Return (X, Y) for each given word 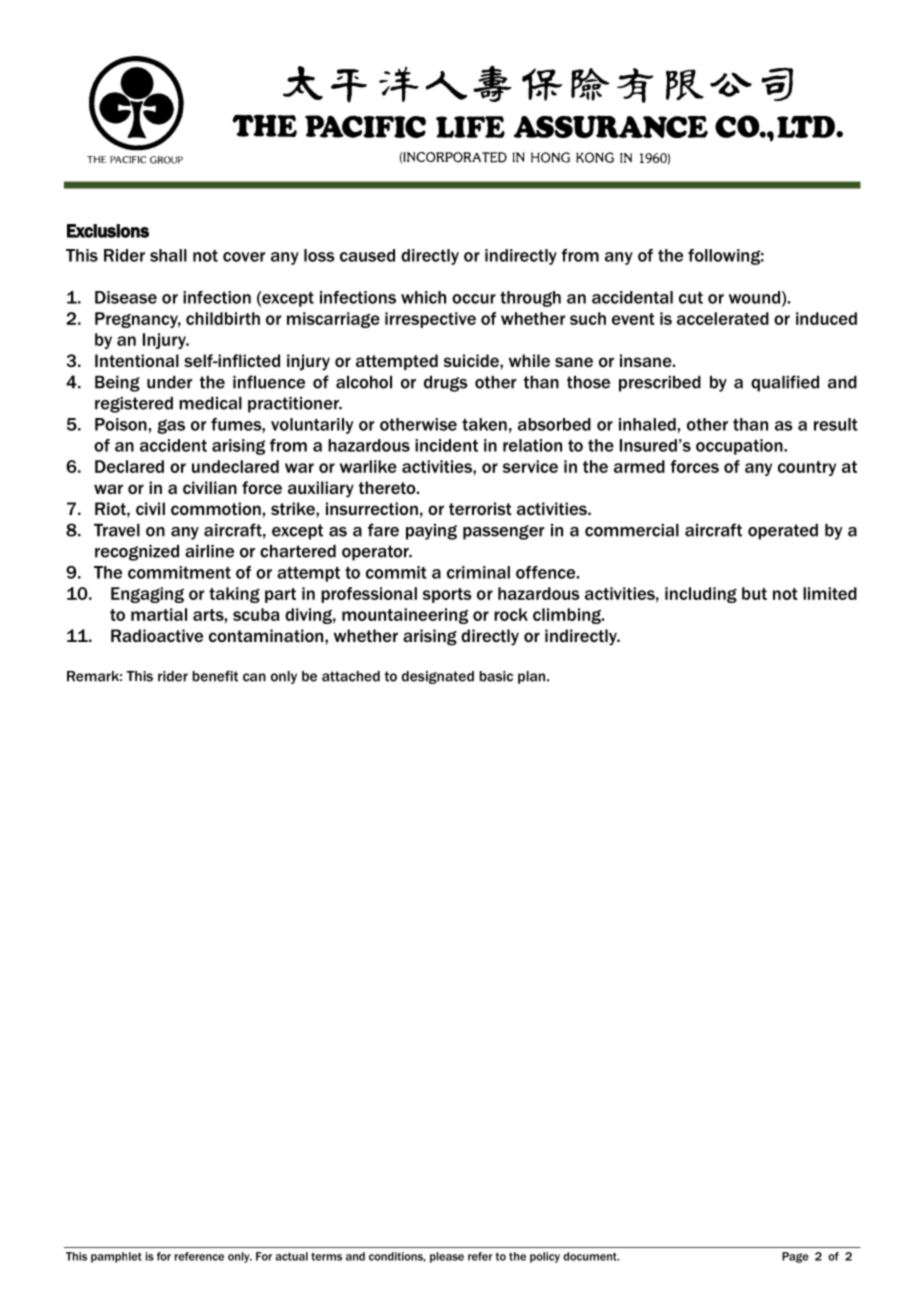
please (447, 1257)
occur (474, 299)
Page (795, 1257)
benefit (215, 676)
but (754, 593)
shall (168, 255)
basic (496, 676)
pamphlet (116, 1257)
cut (691, 298)
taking (234, 595)
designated (438, 677)
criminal (478, 572)
